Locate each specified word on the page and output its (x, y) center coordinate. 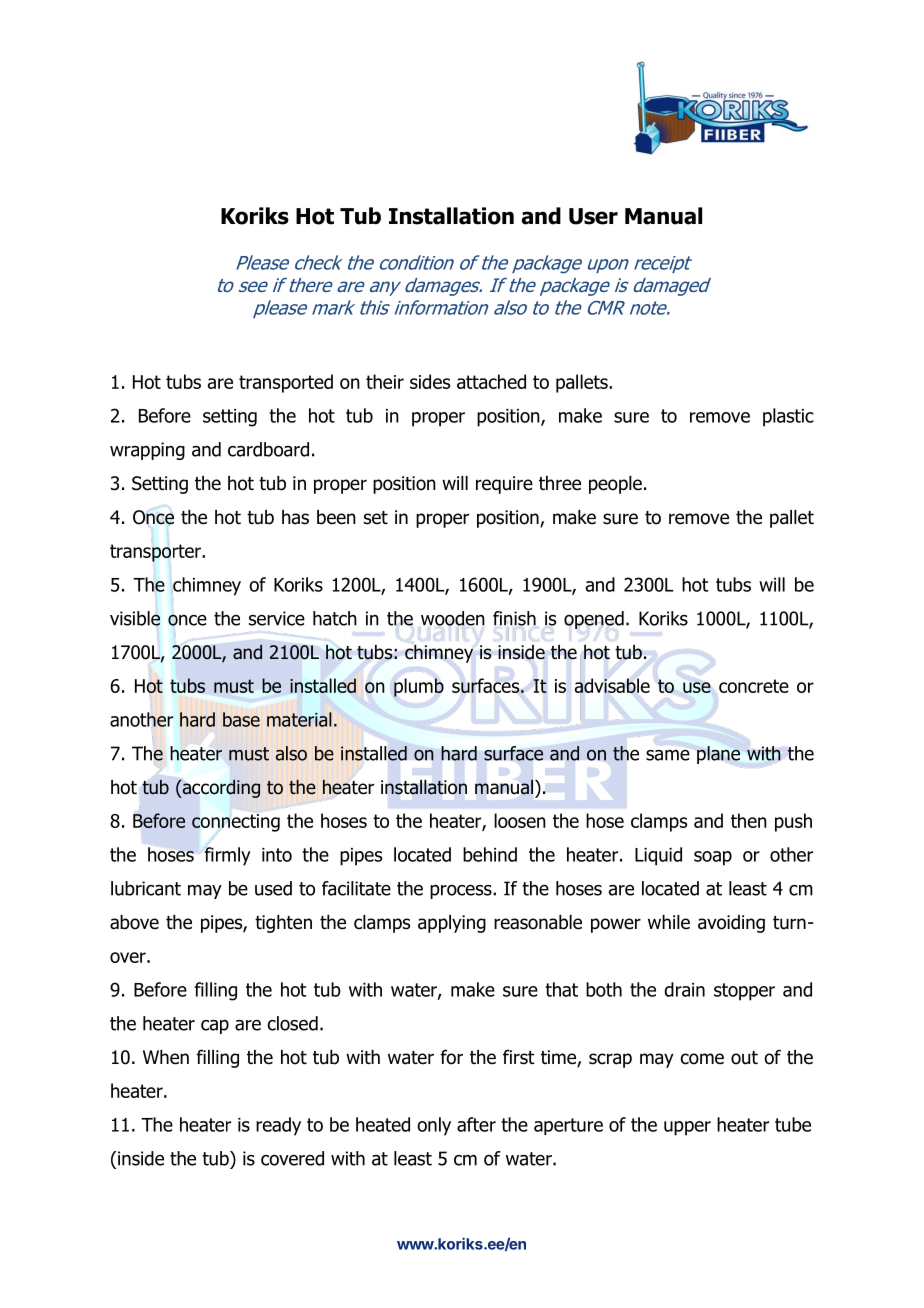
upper (687, 1128)
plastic (788, 417)
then (749, 820)
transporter (156, 553)
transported (286, 383)
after (476, 1124)
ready (278, 1126)
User (593, 216)
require (504, 485)
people (615, 485)
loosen (520, 820)
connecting (236, 823)
